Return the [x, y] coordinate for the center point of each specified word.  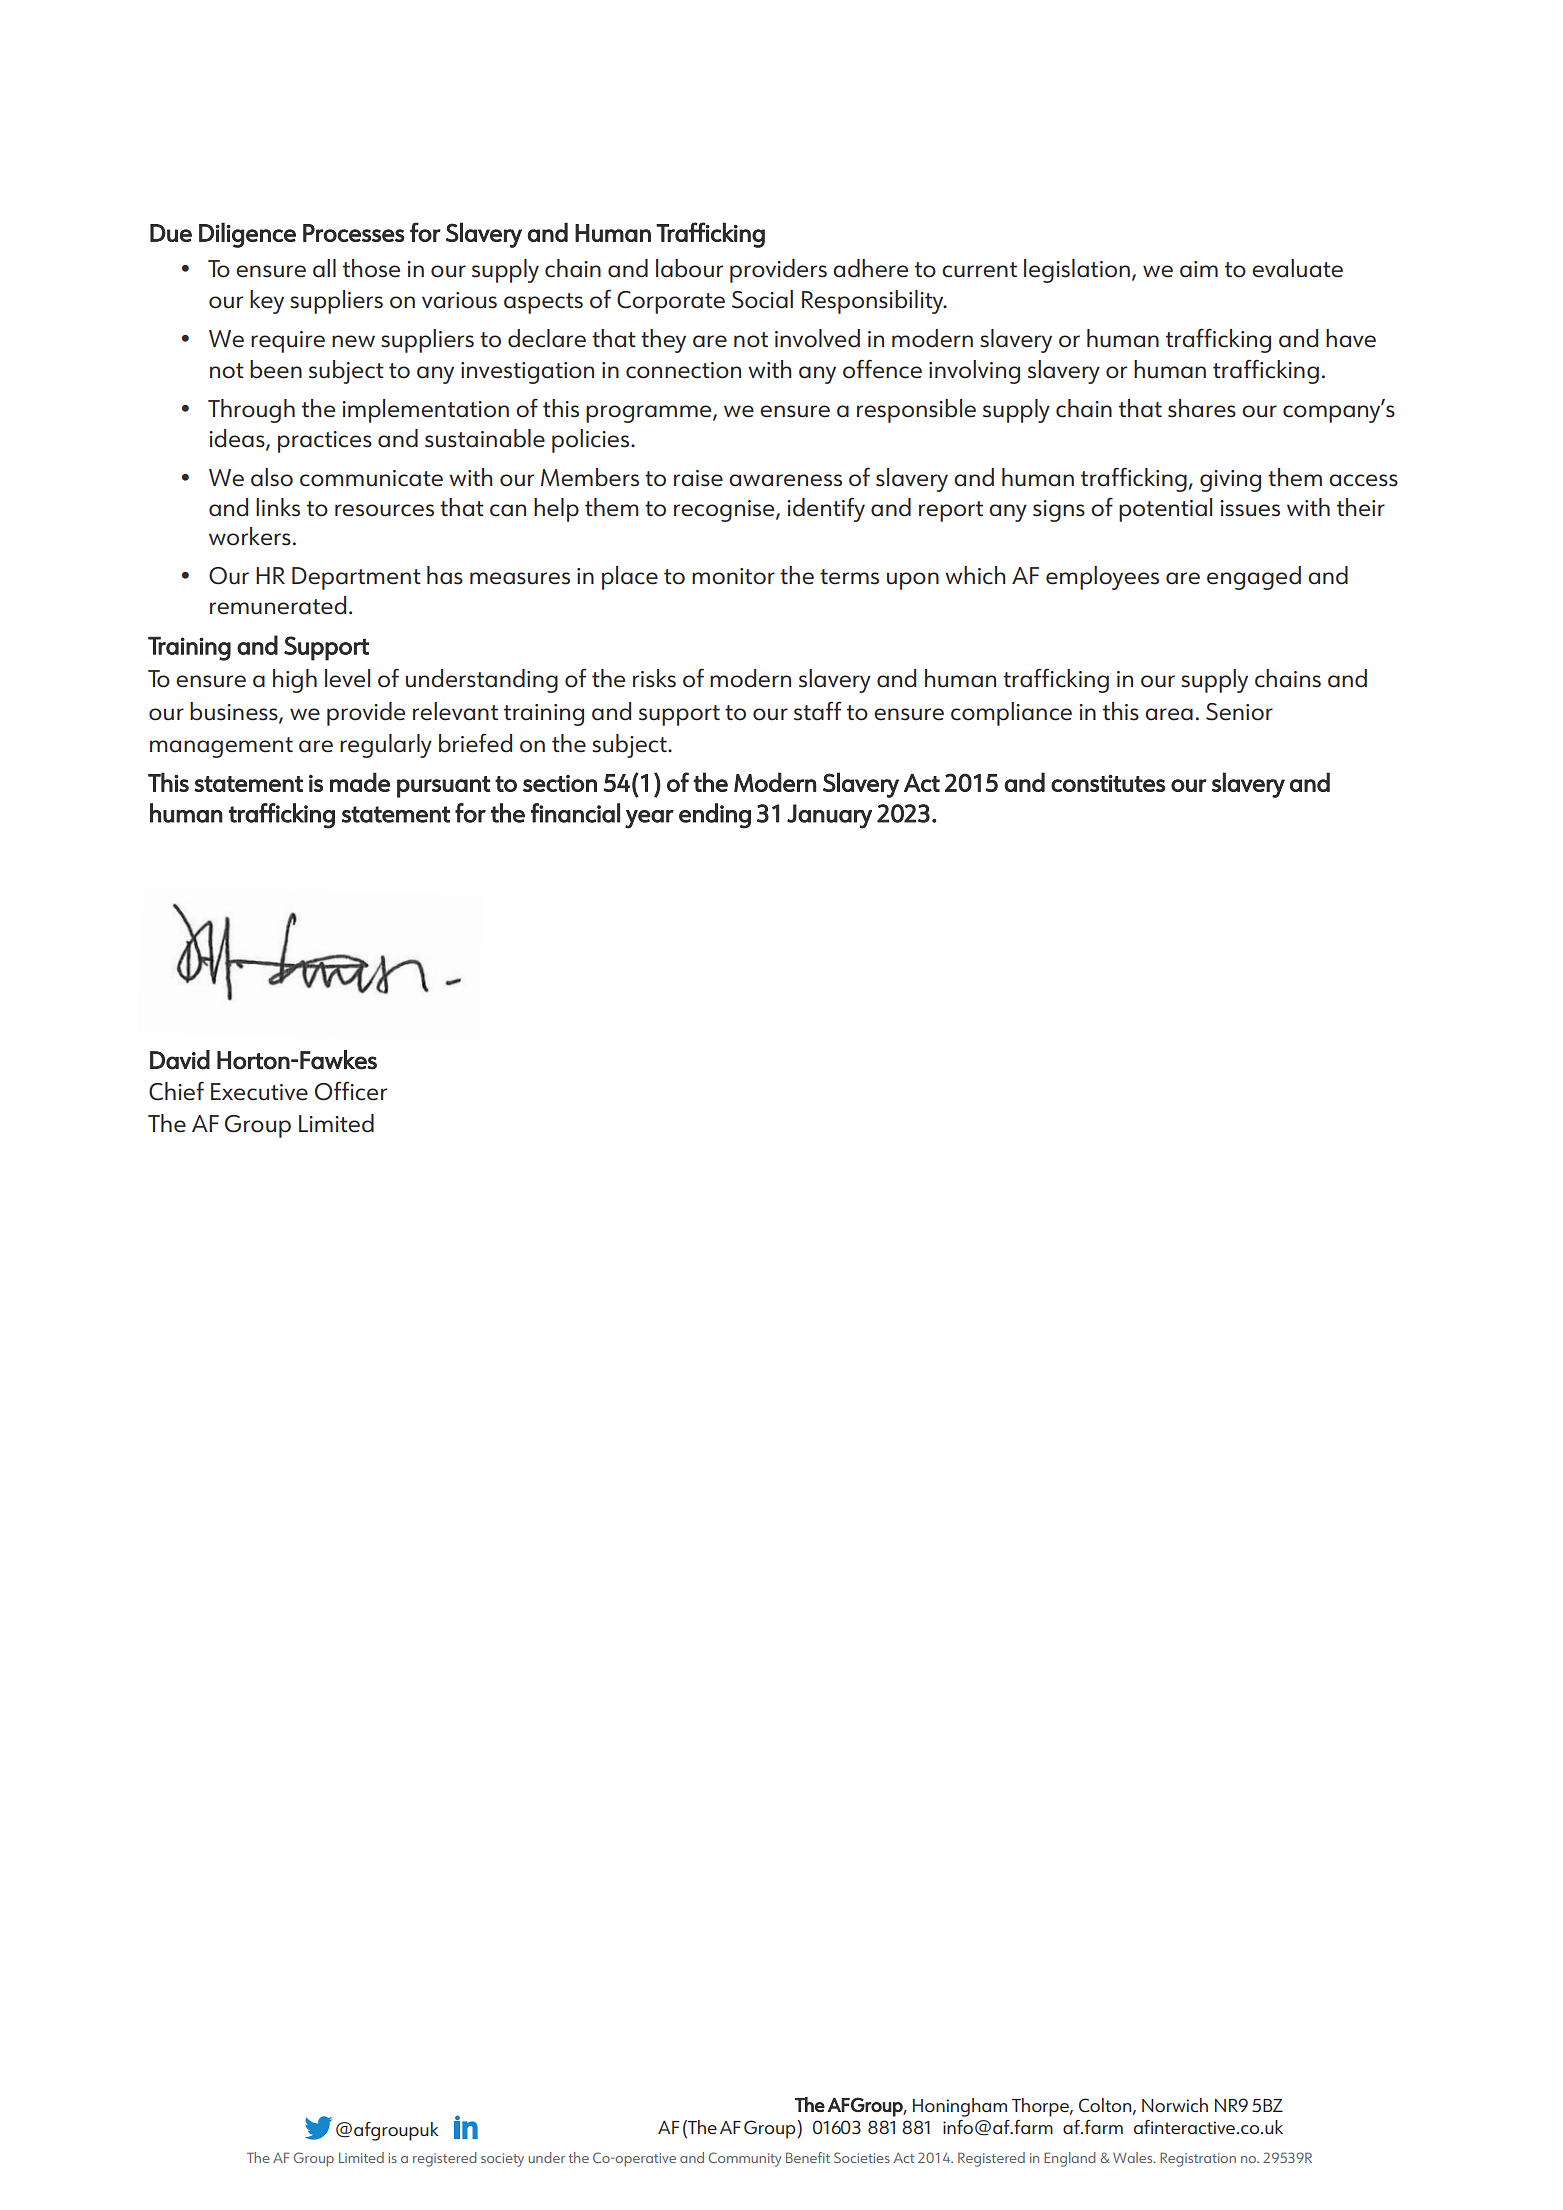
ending [715, 816]
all [324, 268]
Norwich [1175, 2105]
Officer [351, 1091]
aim [1199, 269]
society [502, 2160]
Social [762, 299]
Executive [259, 1092]
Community [745, 2159]
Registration [1198, 2159]
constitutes [1108, 783]
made [360, 782]
